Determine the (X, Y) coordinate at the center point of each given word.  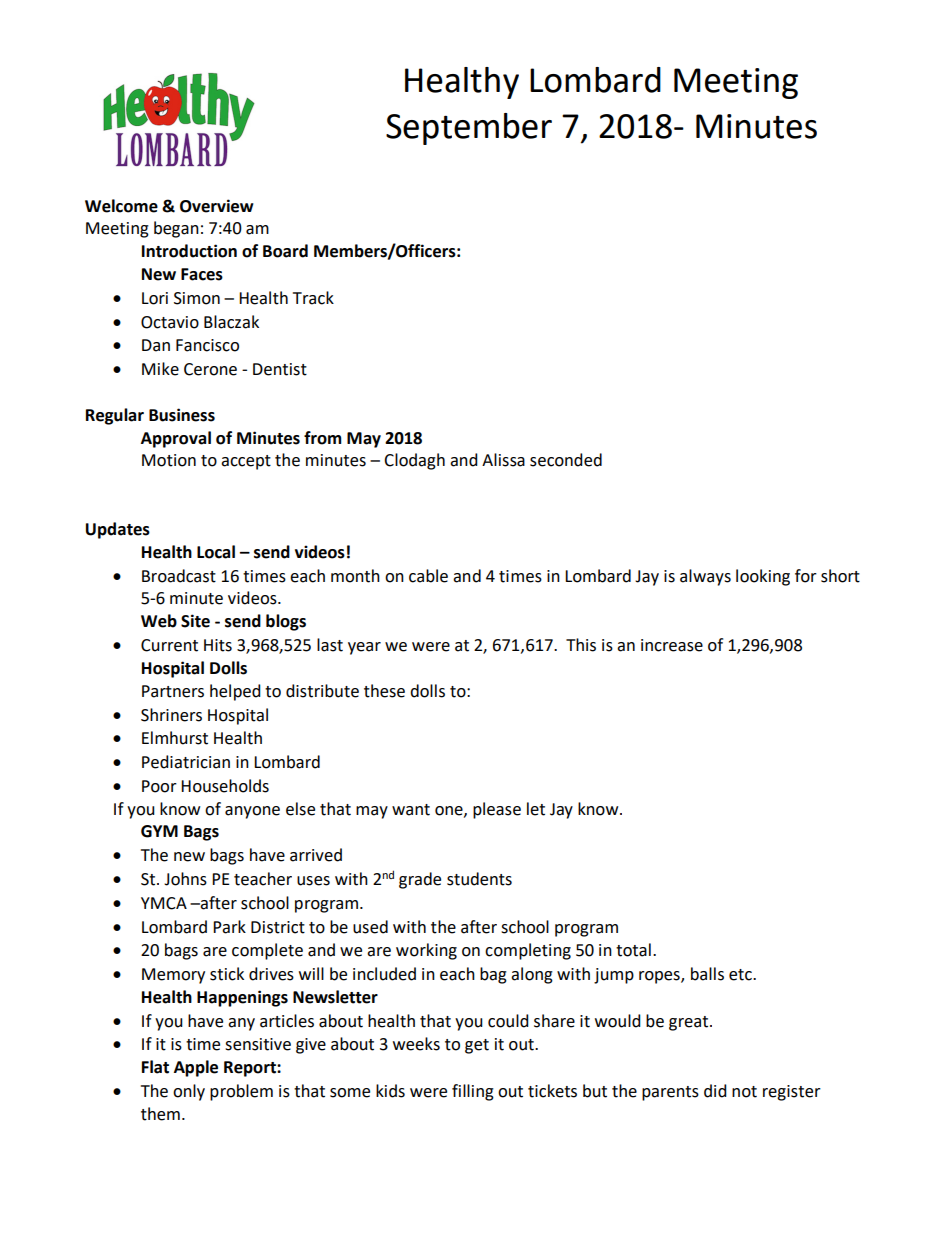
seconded (566, 460)
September (469, 129)
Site (195, 621)
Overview (217, 206)
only (189, 1092)
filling (473, 1092)
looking (763, 577)
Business (182, 415)
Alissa (503, 460)
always (705, 577)
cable (428, 576)
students (479, 879)
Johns (185, 879)
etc (741, 975)
